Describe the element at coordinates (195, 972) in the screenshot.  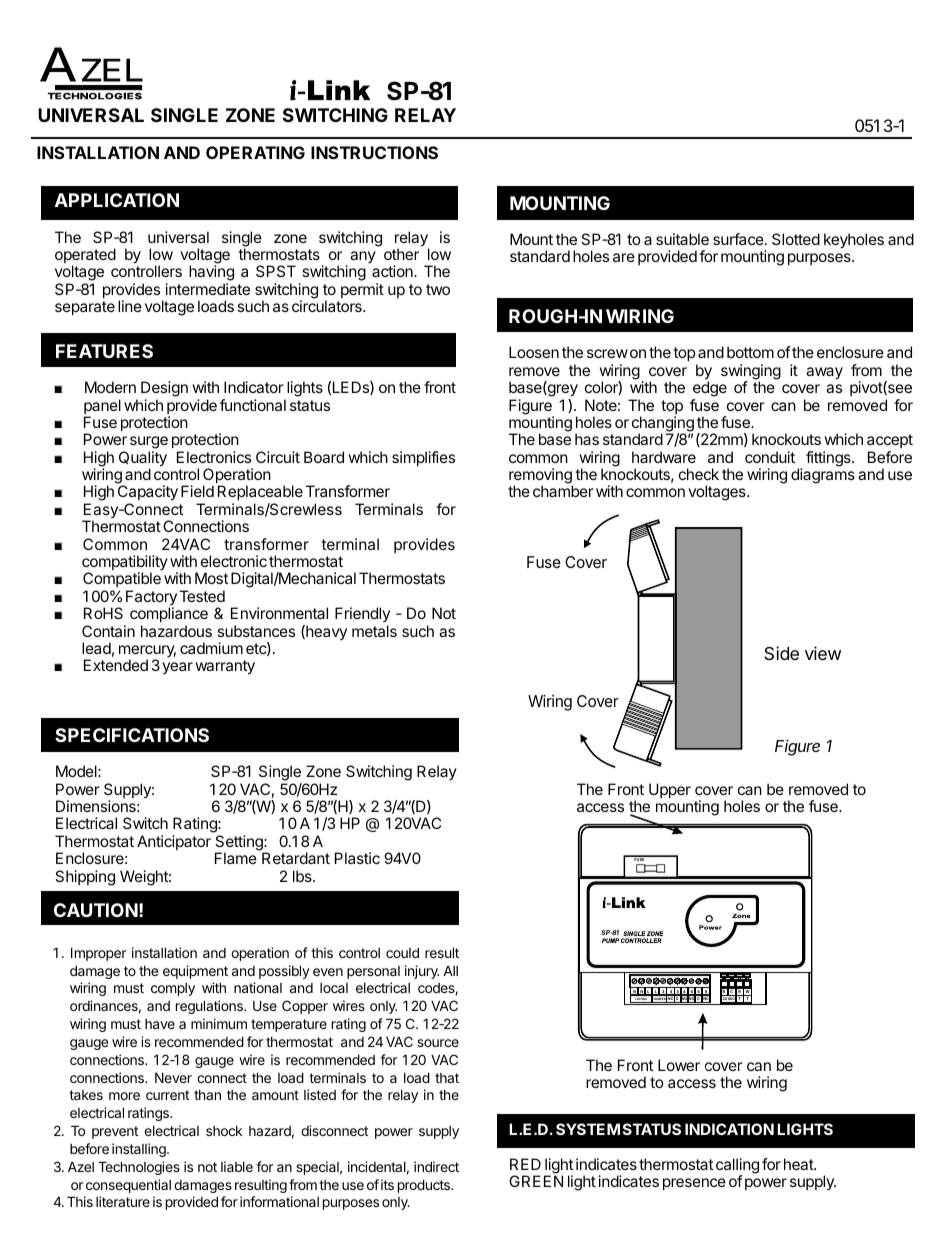
I see `equipment` at that location.
